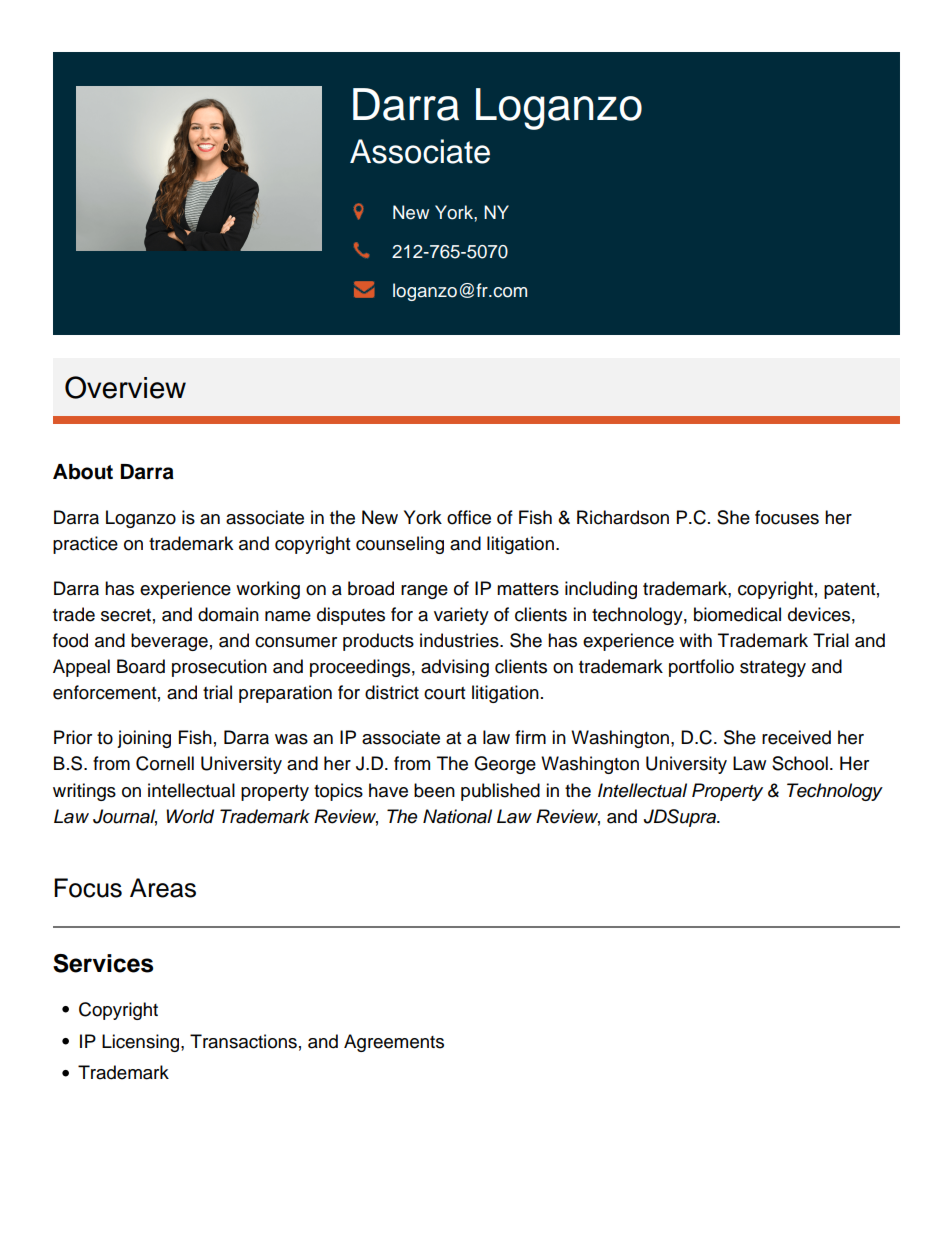 Image resolution: width=952 pixels, height=1233 pixels. Describe the element at coordinates (142, 1043) in the screenshot. I see `Licensing` at that location.
